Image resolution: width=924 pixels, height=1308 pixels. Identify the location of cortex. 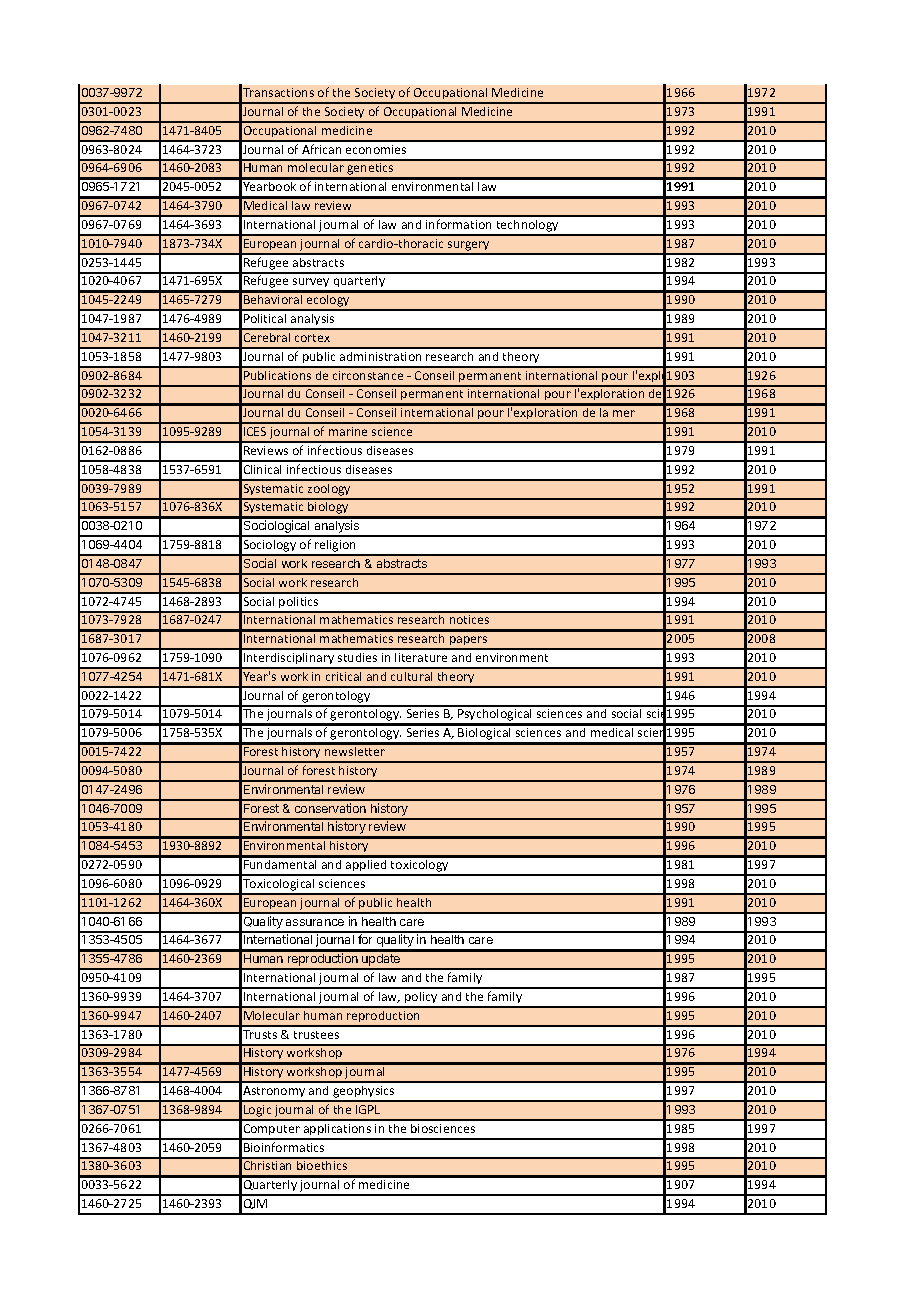
(312, 338).
